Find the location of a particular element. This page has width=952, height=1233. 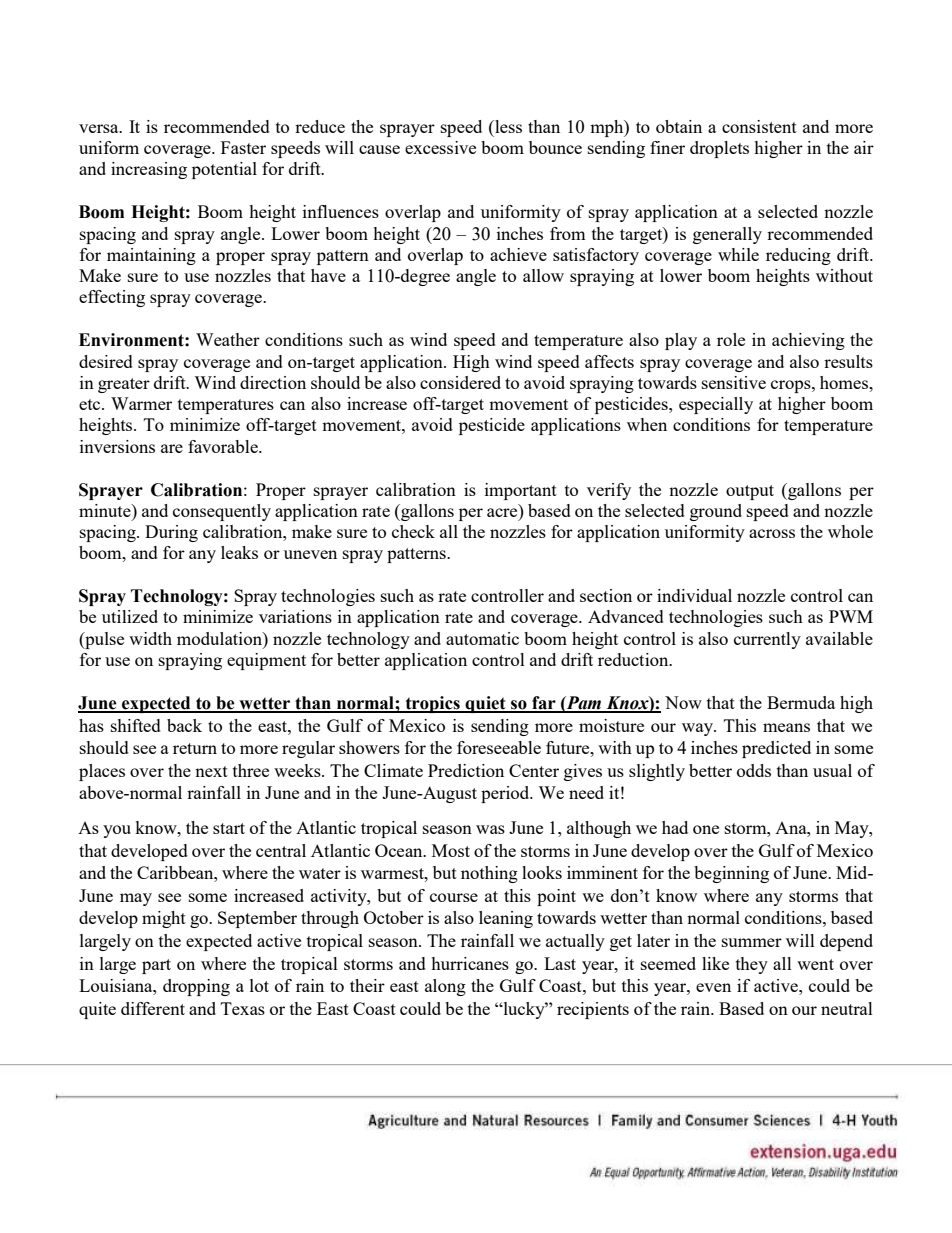

dropping is located at coordinates (196, 987).
